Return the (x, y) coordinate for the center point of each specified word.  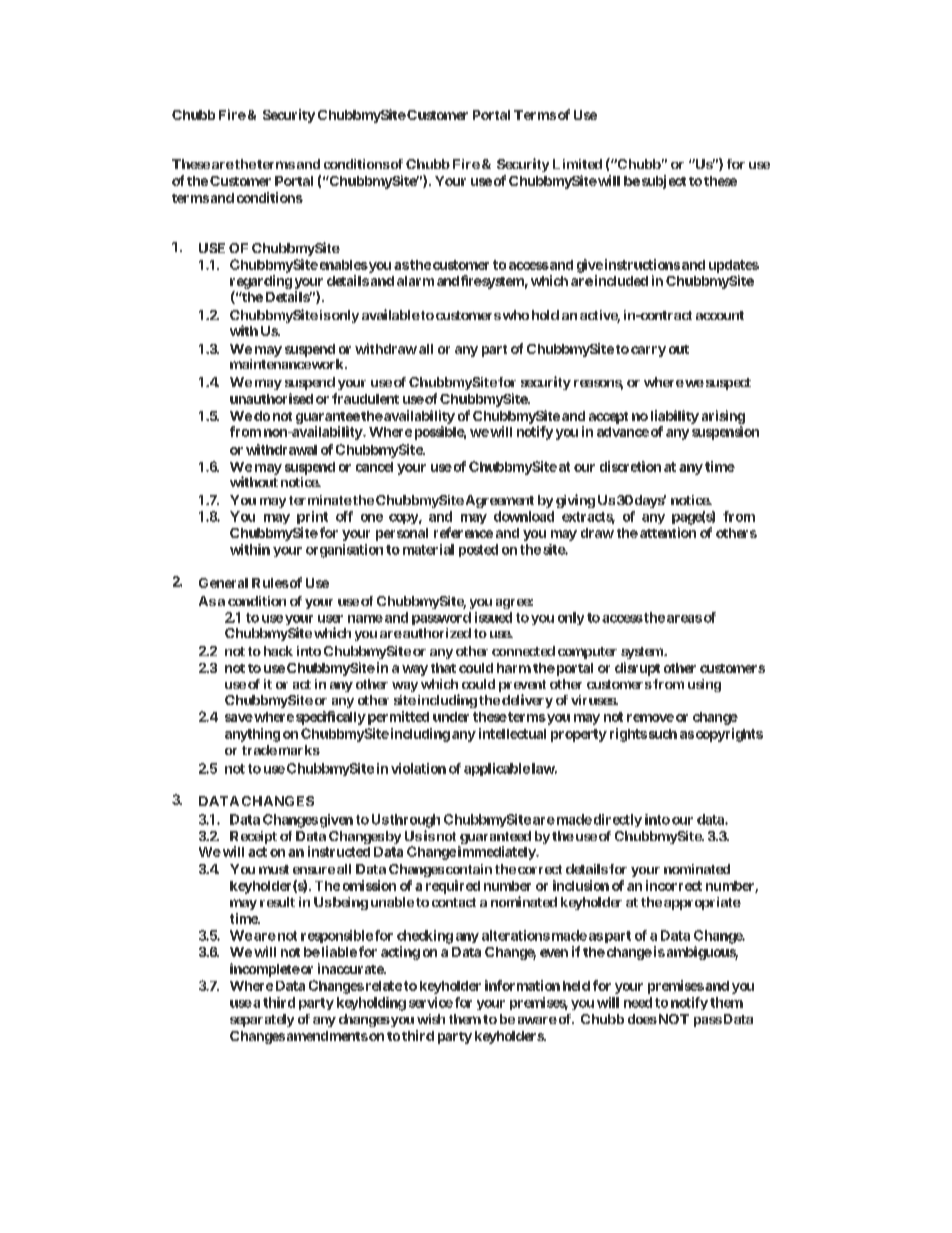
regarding (261, 282)
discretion (630, 466)
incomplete (265, 970)
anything (252, 735)
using (704, 685)
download (524, 516)
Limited (577, 164)
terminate (320, 500)
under (451, 717)
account (720, 315)
